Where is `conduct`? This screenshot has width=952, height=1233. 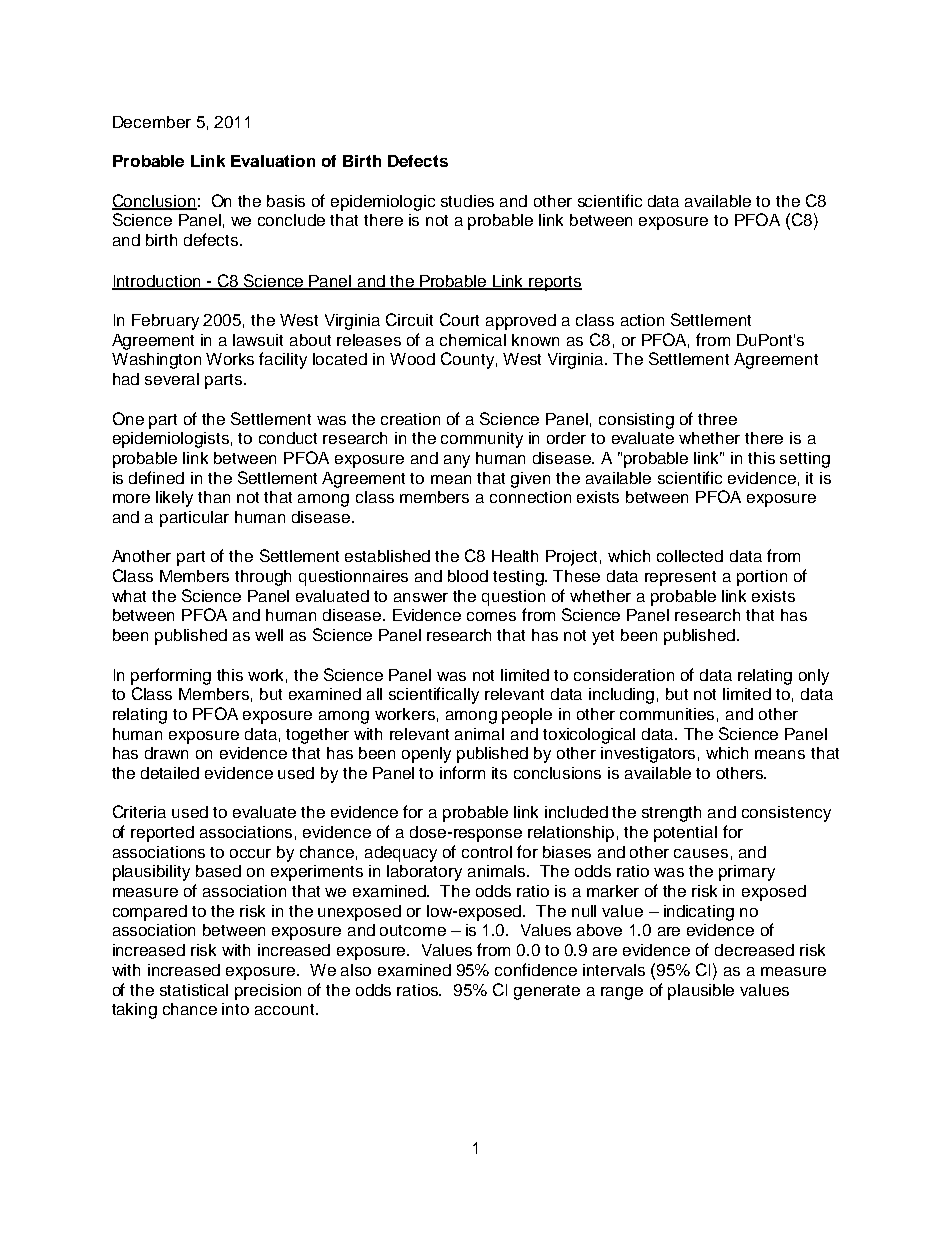 conduct is located at coordinates (288, 438).
